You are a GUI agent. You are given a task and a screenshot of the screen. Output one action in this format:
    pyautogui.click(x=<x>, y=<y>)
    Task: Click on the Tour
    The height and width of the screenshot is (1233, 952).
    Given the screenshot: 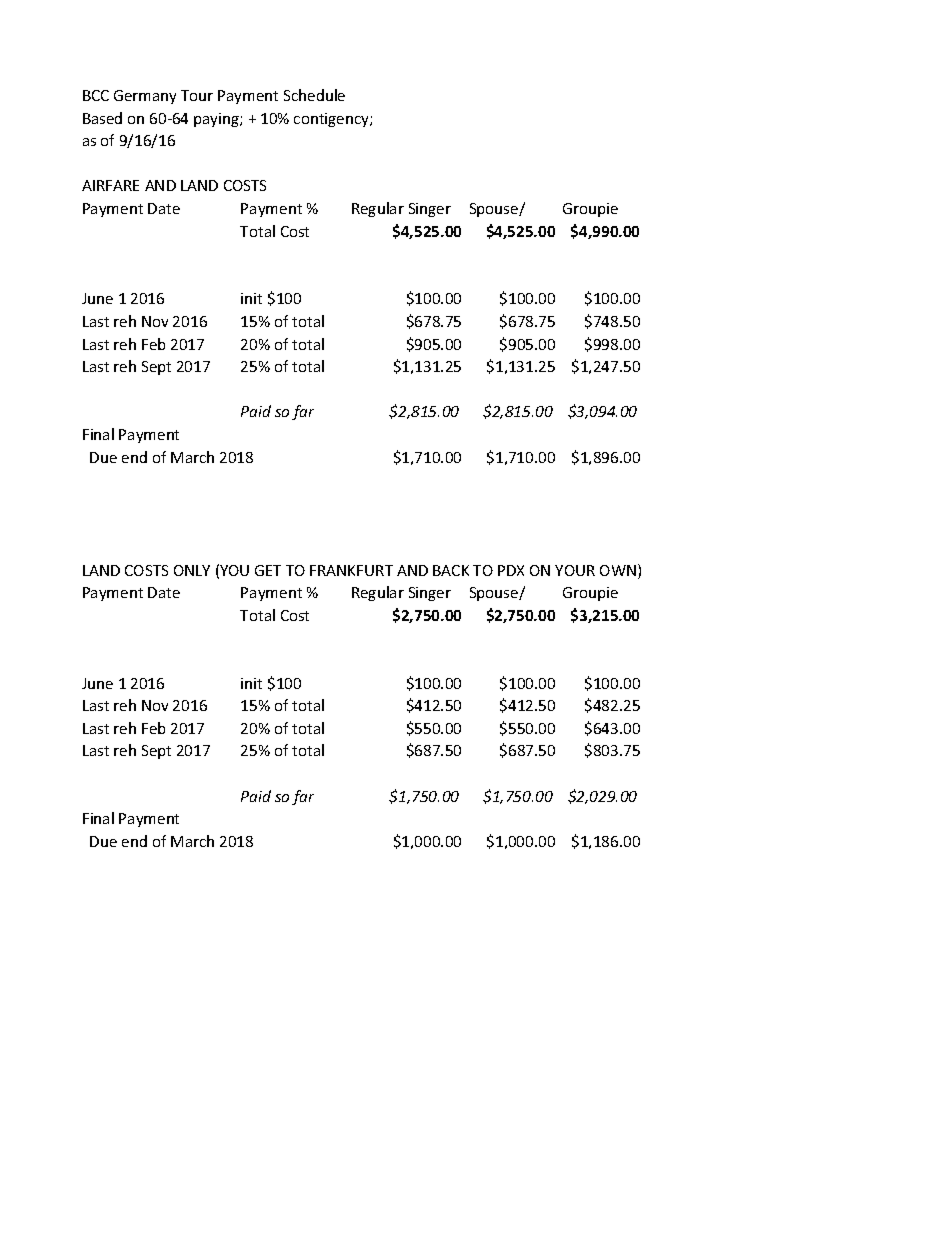 What is the action you would take?
    pyautogui.click(x=197, y=95)
